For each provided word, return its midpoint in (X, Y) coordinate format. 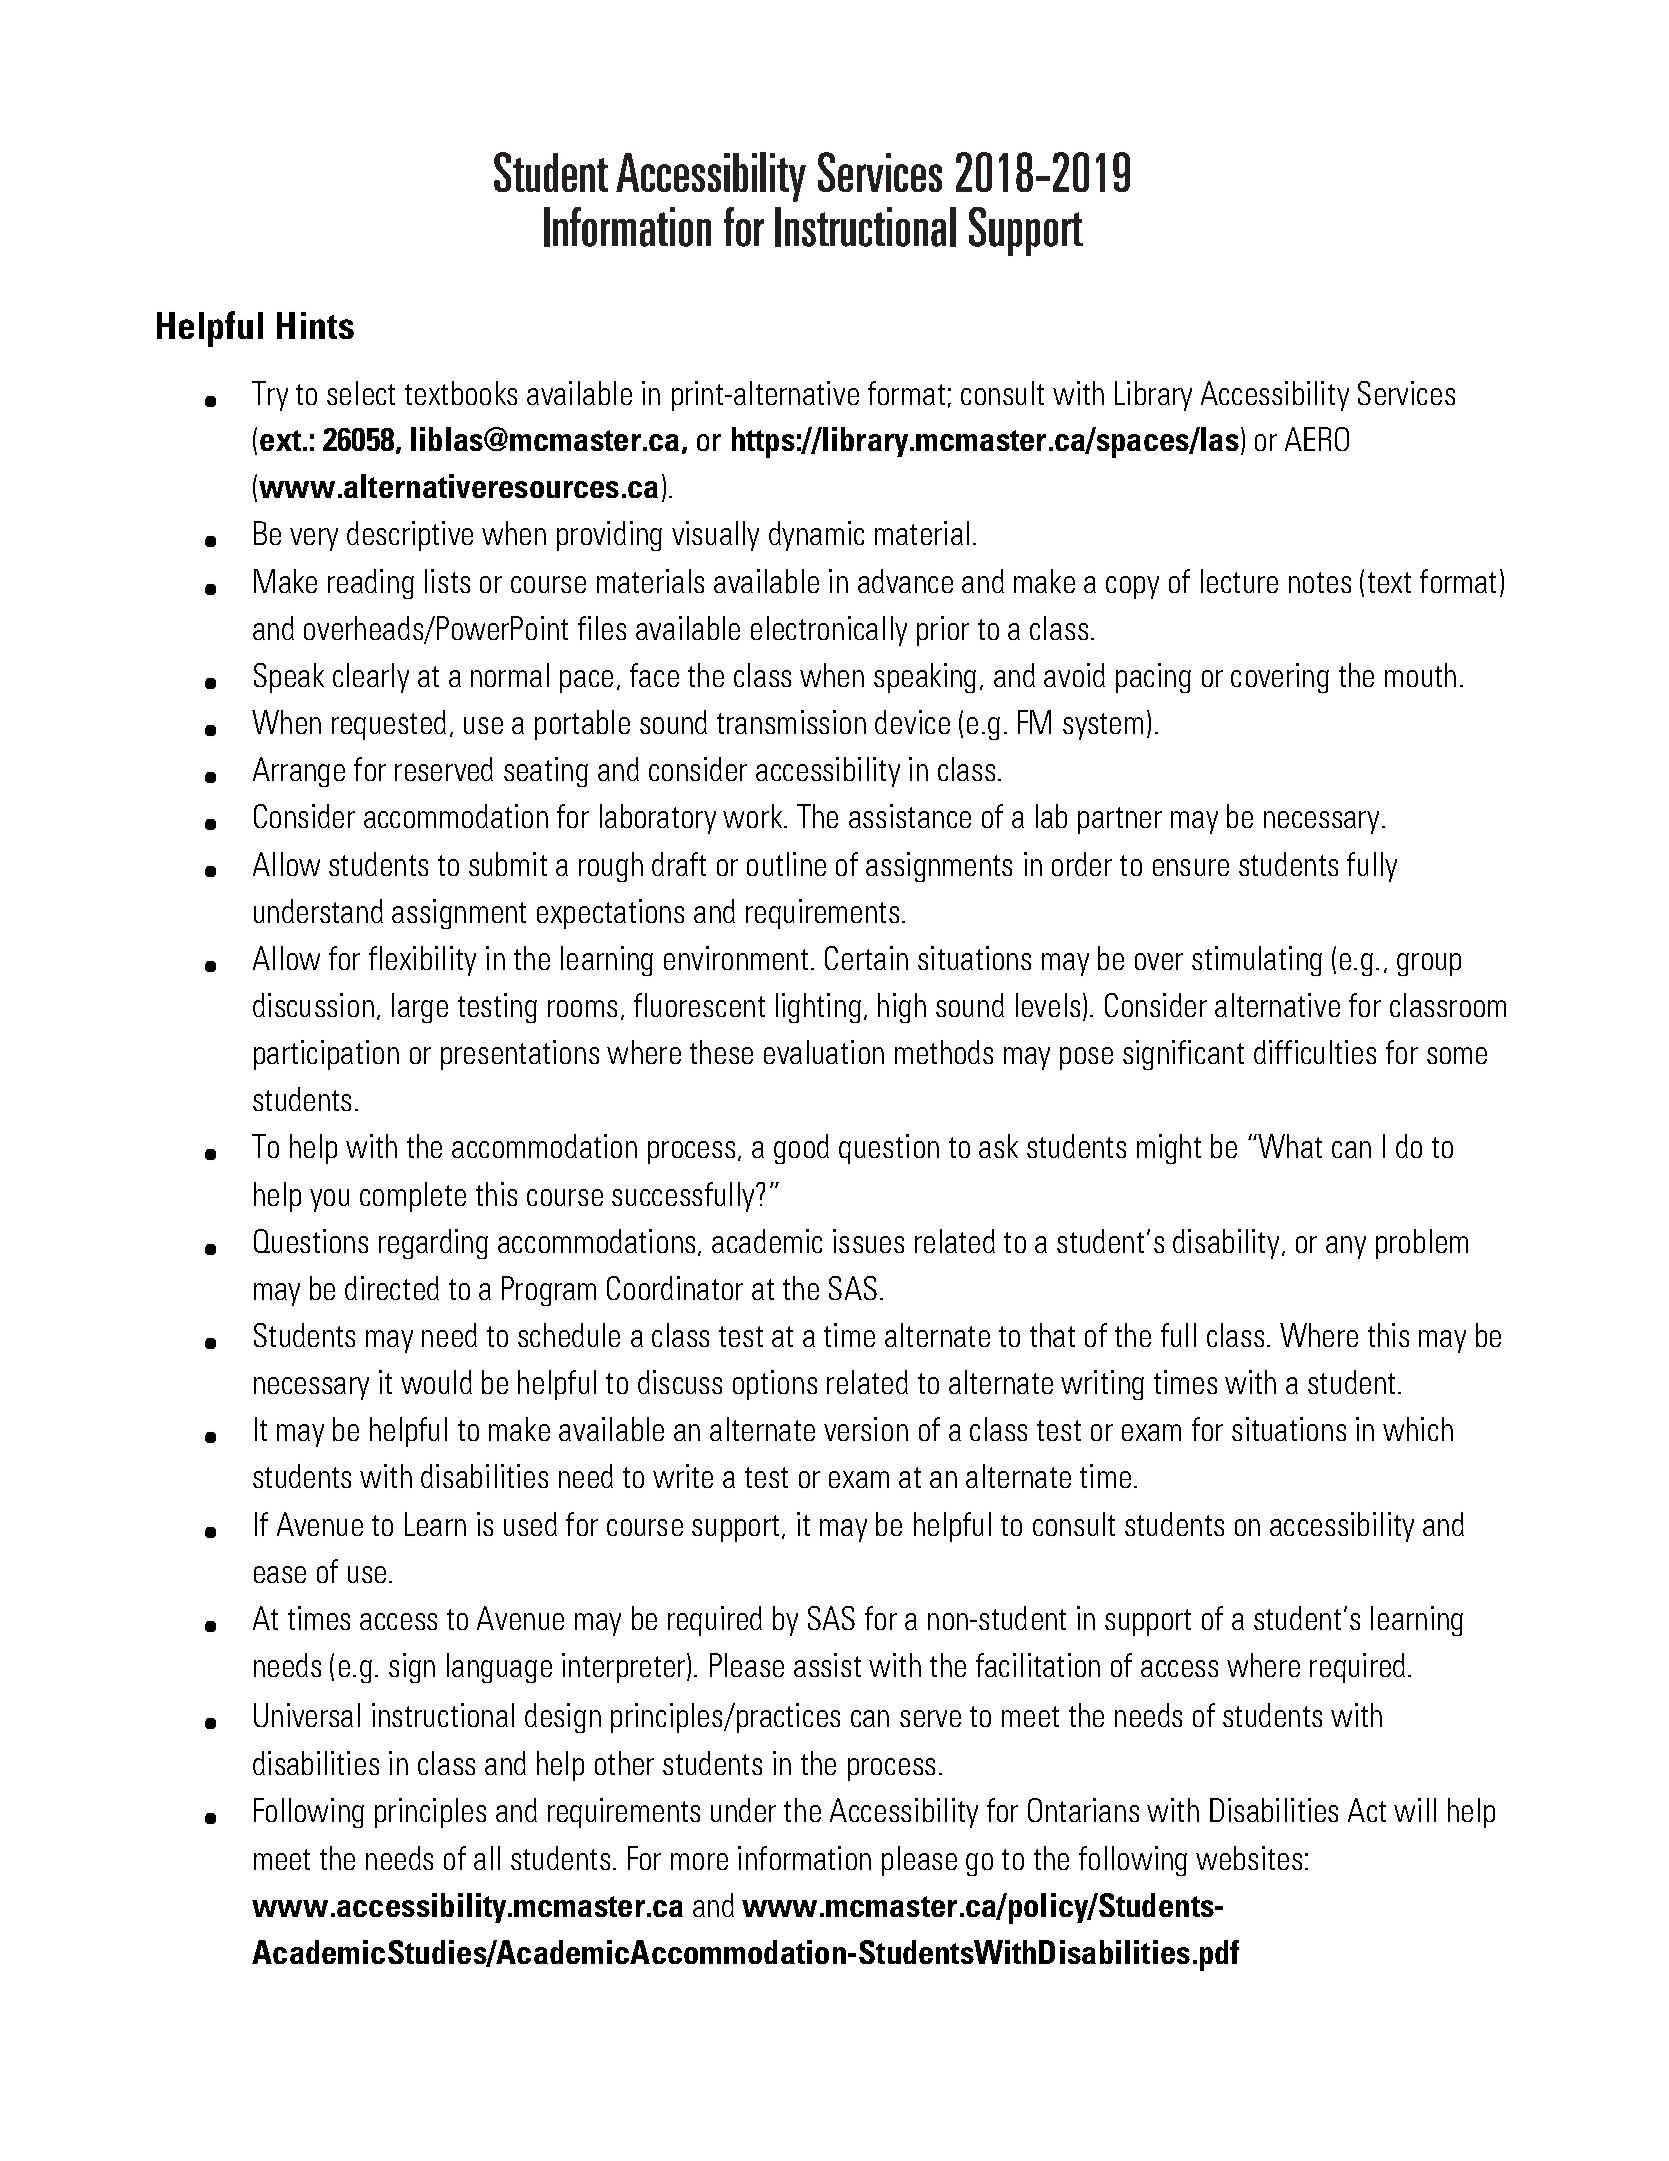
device (912, 722)
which (1418, 1429)
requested (389, 725)
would (436, 1382)
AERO (1317, 439)
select (361, 393)
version (866, 1429)
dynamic (816, 536)
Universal (307, 1715)
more (699, 1861)
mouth (1420, 675)
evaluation (824, 1052)
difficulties (1315, 1052)
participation (326, 1055)
